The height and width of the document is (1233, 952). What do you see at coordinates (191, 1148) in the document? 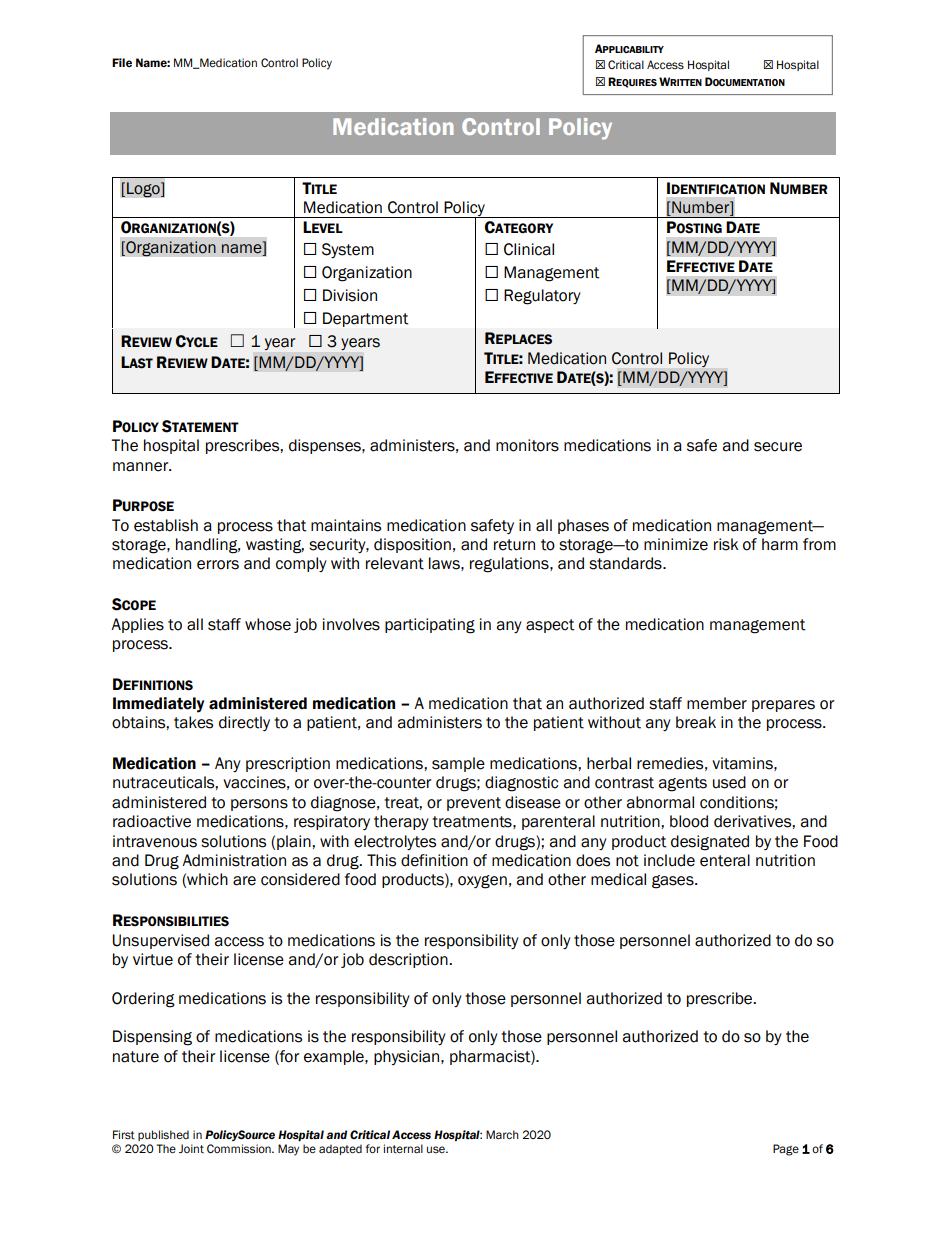
I see `Joint` at bounding box center [191, 1148].
